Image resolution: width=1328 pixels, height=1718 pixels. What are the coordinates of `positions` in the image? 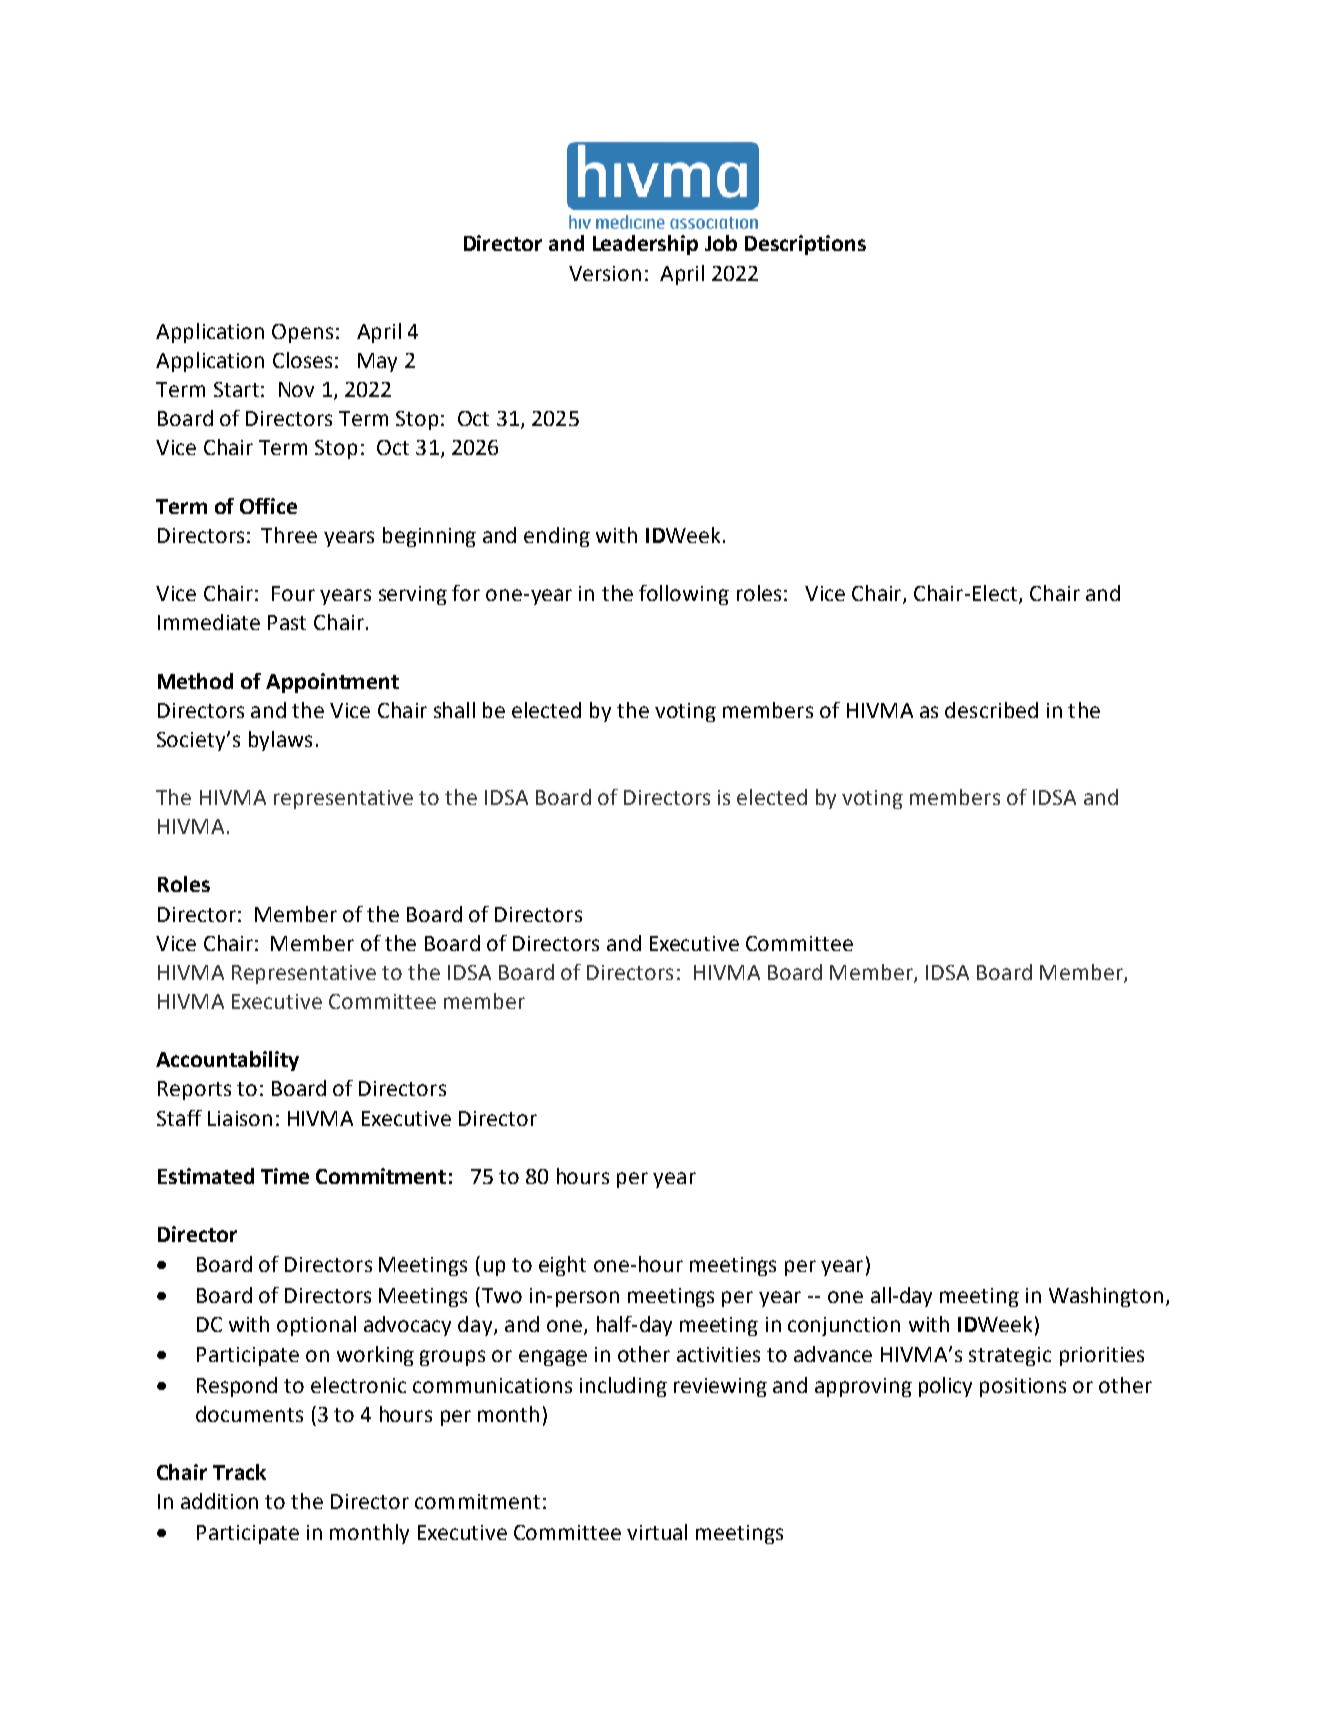 It's located at (1023, 1387).
